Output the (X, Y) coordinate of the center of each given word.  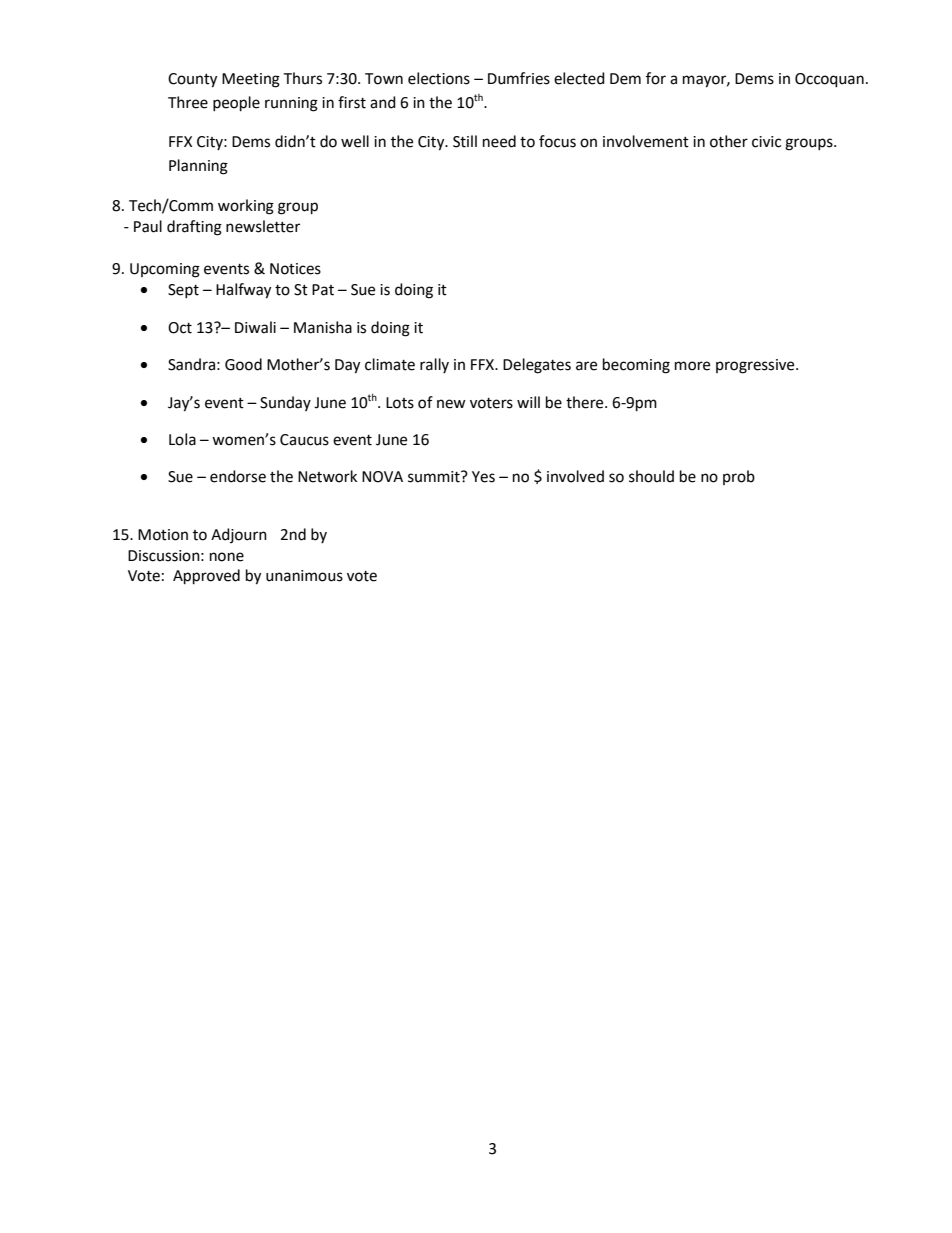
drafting (194, 228)
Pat (323, 290)
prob (739, 477)
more (692, 366)
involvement (646, 141)
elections (439, 78)
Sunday (285, 403)
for (656, 78)
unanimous (304, 576)
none (227, 557)
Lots (400, 403)
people (236, 104)
